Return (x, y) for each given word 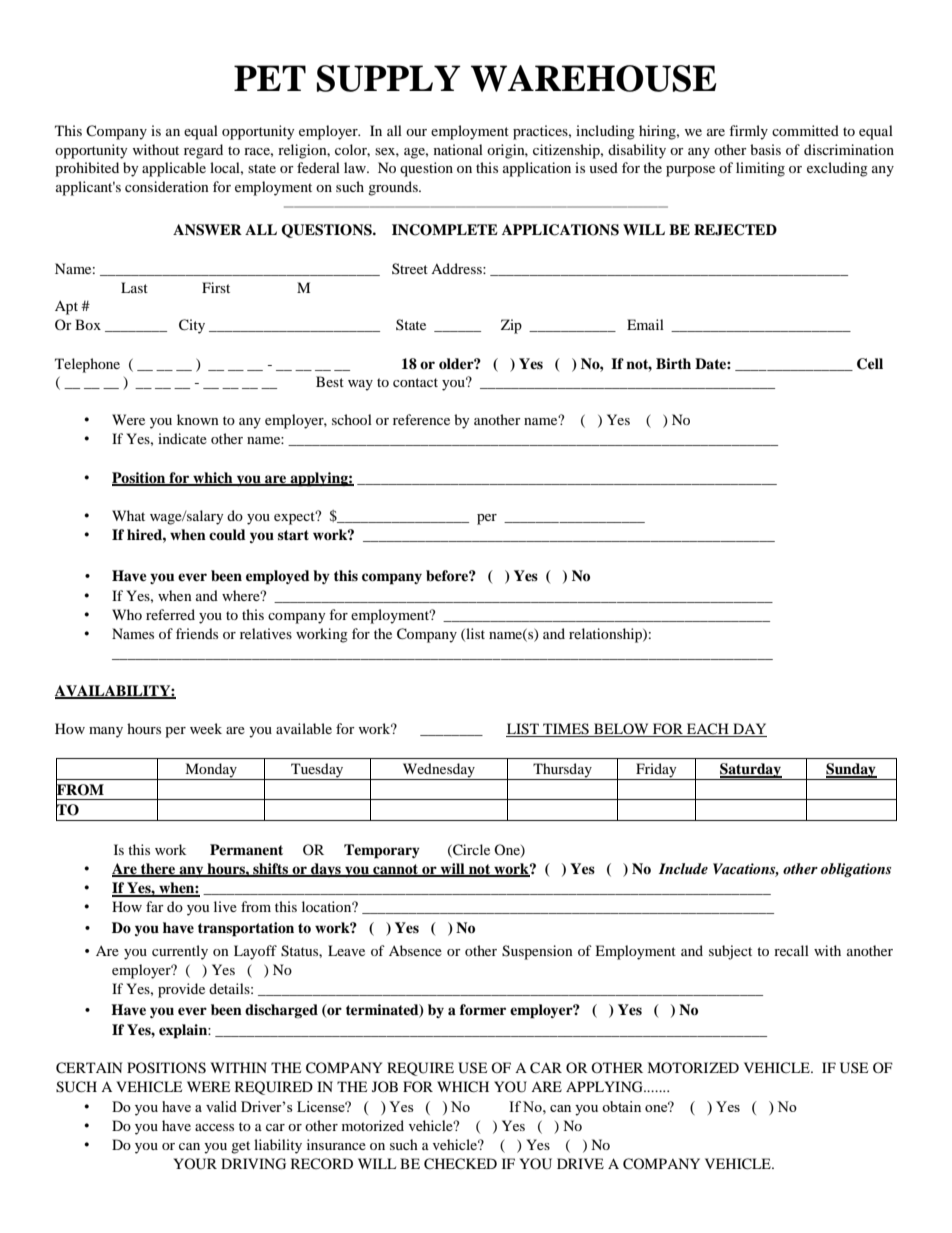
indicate (182, 438)
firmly (748, 132)
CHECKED (460, 1164)
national (458, 149)
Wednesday (438, 771)
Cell (870, 364)
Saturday (750, 771)
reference (421, 419)
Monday (211, 771)
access (214, 1127)
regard (203, 151)
